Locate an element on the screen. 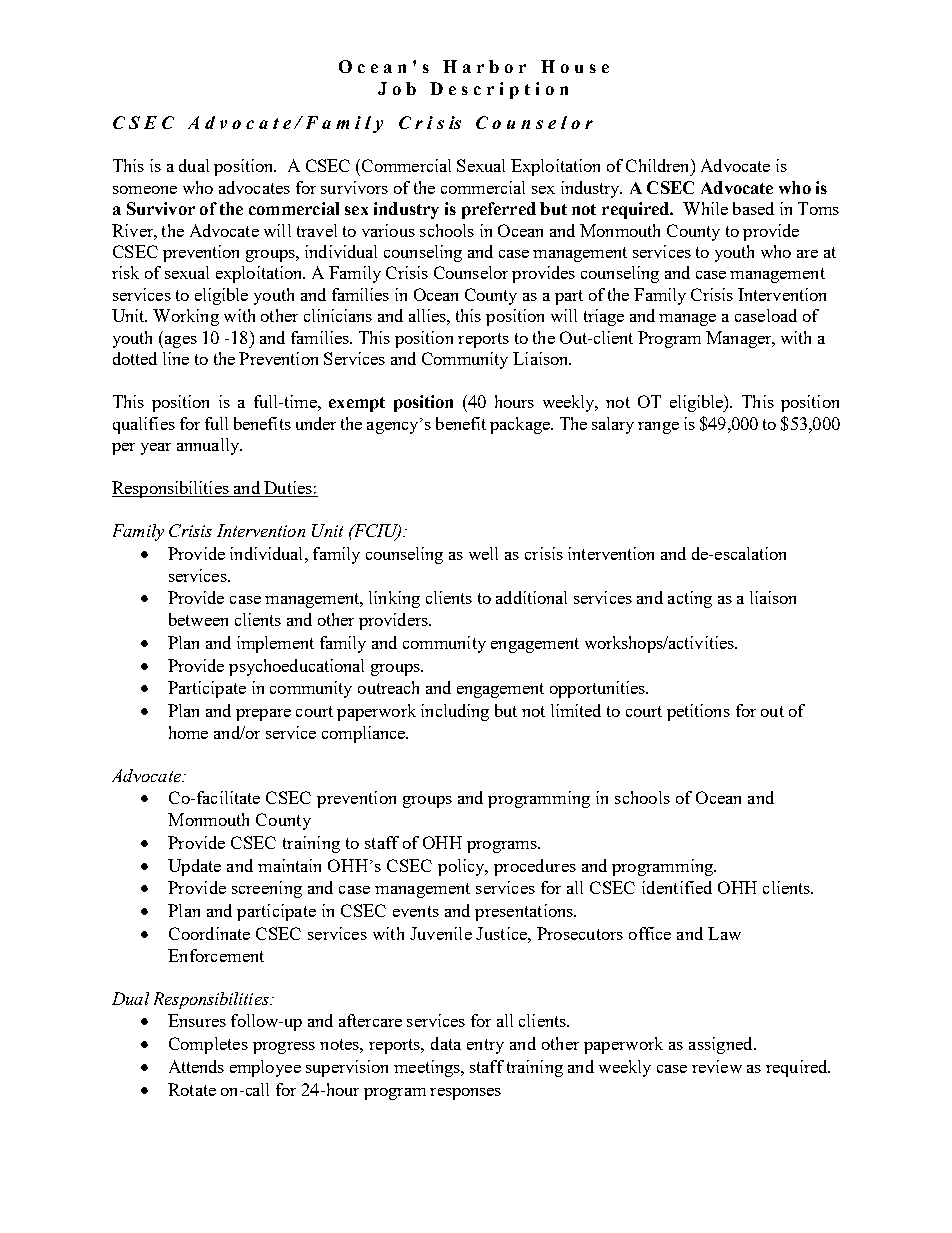 Image resolution: width=952 pixels, height=1233 pixels. well is located at coordinates (483, 553).
